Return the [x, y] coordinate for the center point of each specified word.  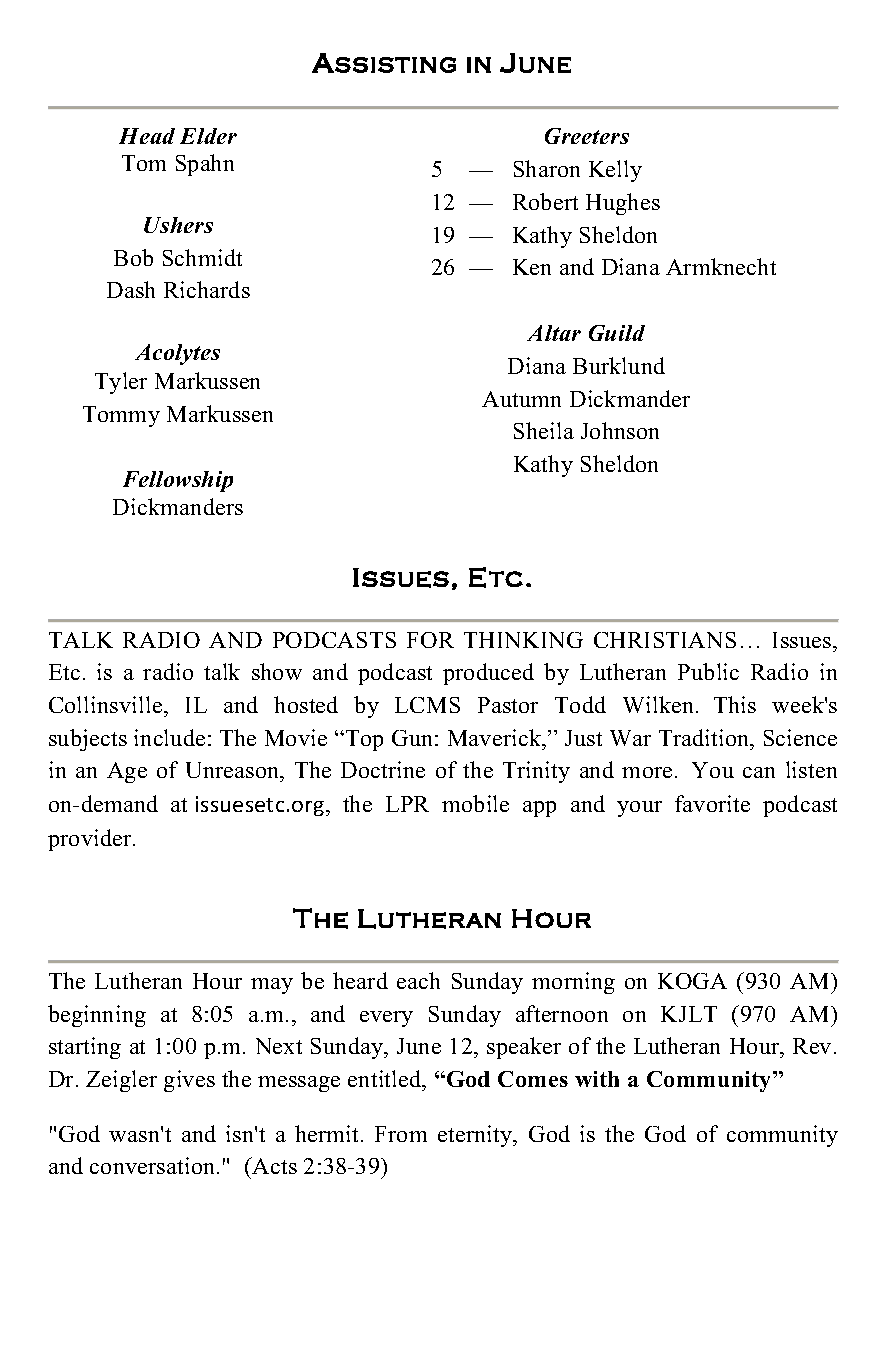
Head [147, 136]
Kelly [615, 171]
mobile [475, 803]
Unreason [234, 772]
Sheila [544, 430]
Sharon [547, 168]
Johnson [620, 430]
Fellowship [178, 481]
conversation [154, 1165]
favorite [712, 803]
